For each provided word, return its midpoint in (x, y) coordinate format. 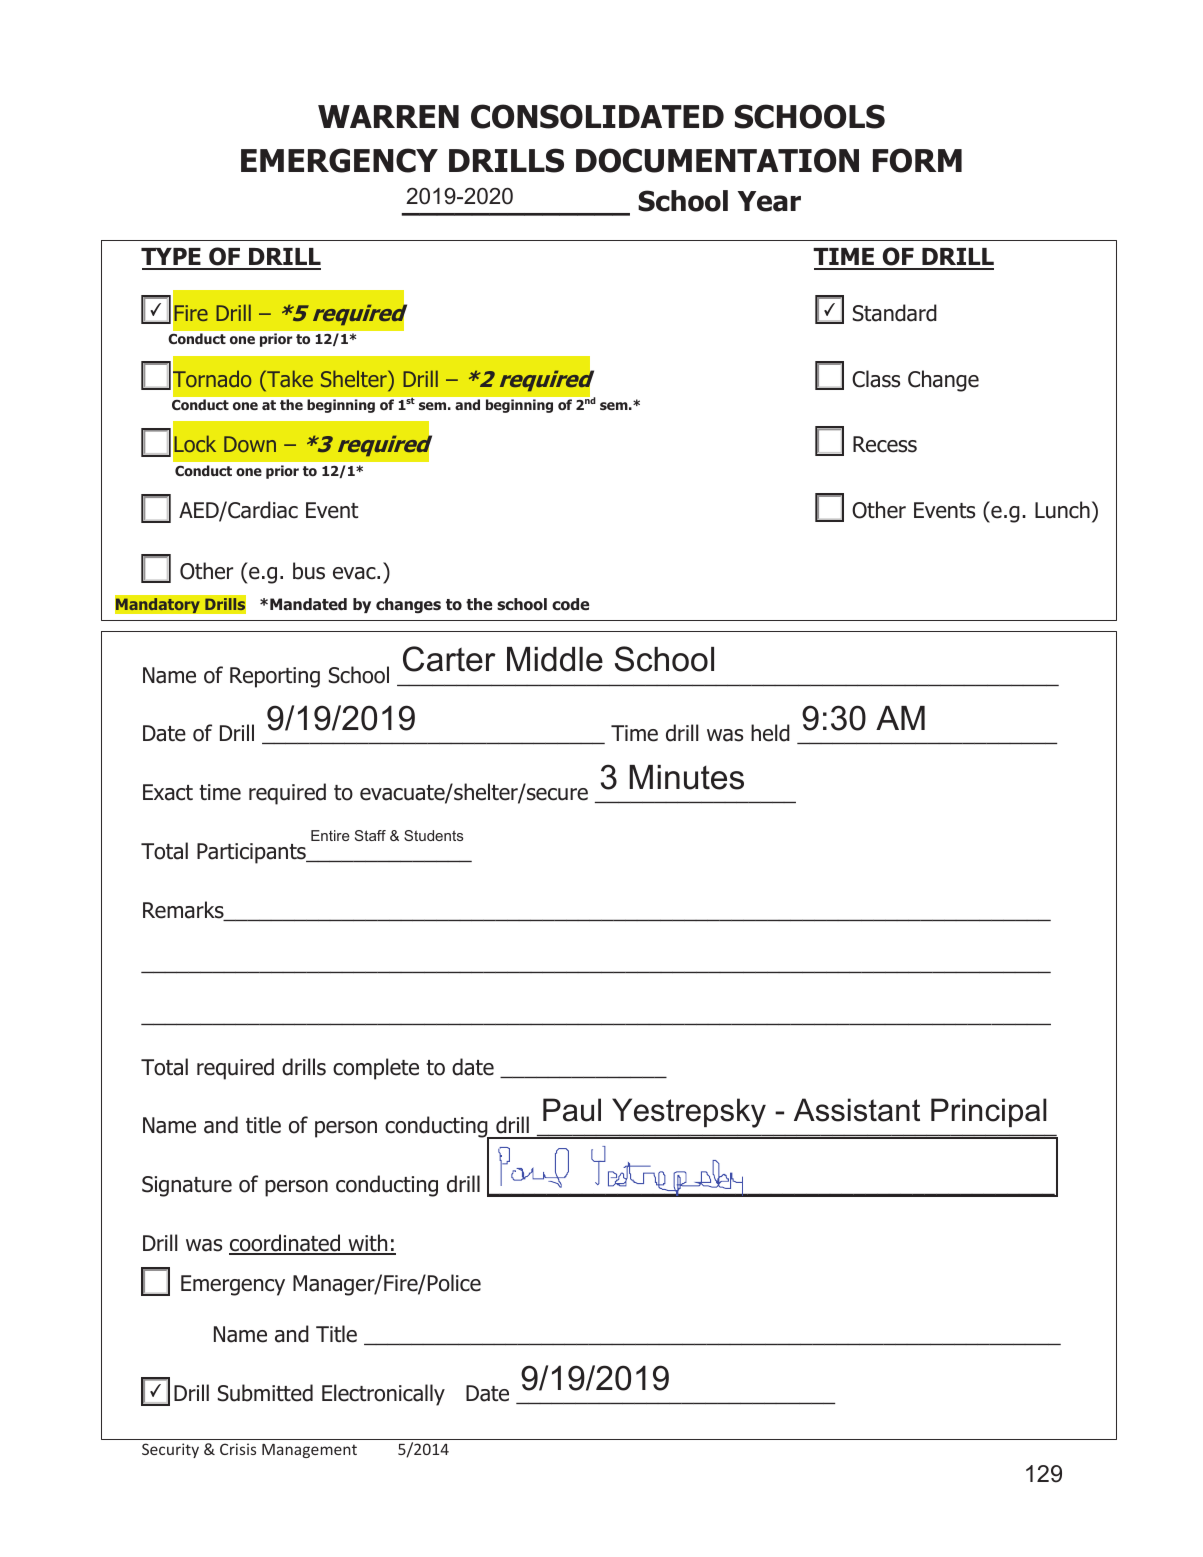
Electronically (383, 1395)
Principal (989, 1112)
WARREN (388, 116)
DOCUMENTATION (717, 160)
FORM (917, 160)
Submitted (265, 1393)
